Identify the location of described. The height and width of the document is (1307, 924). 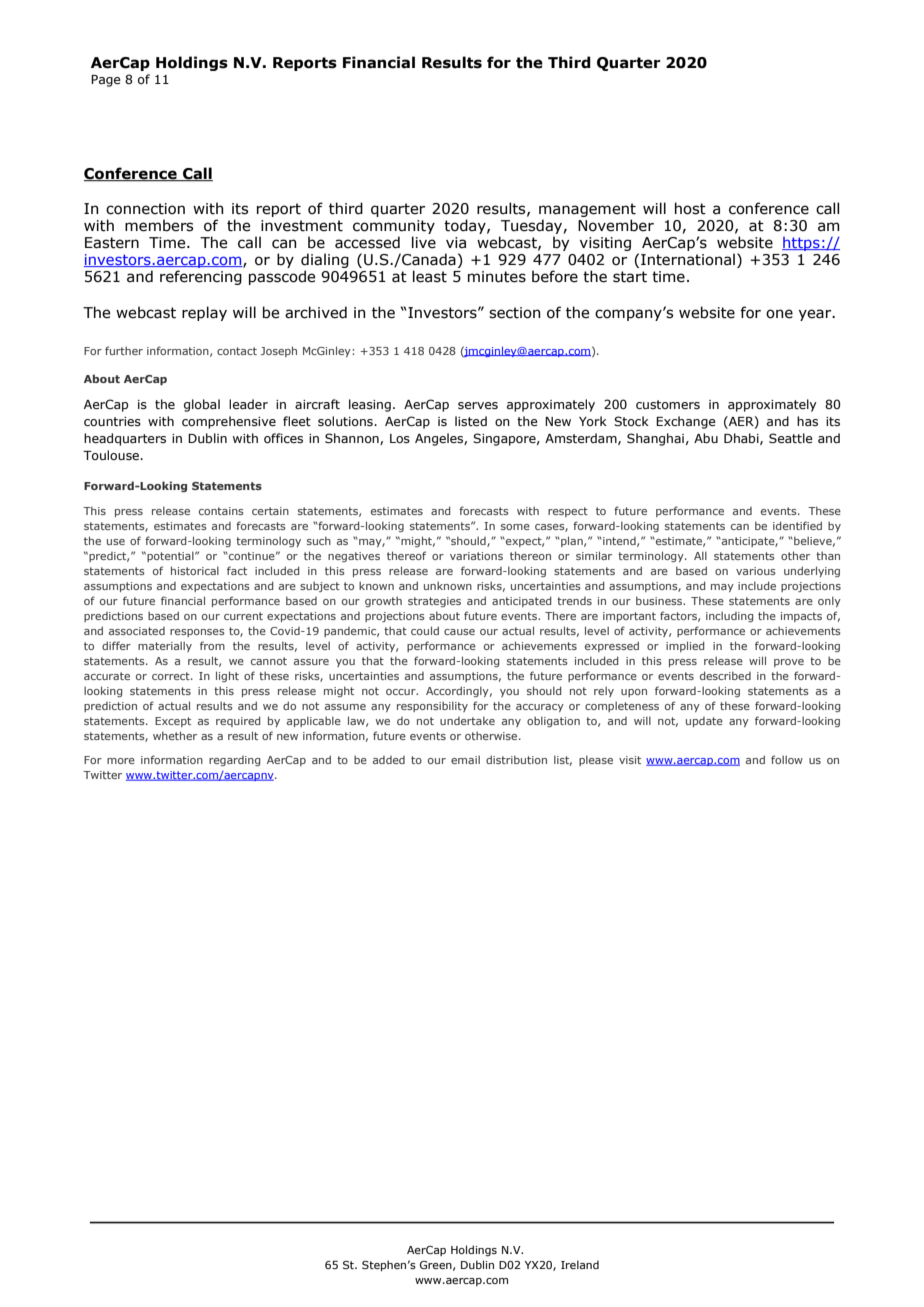
(725, 675).
